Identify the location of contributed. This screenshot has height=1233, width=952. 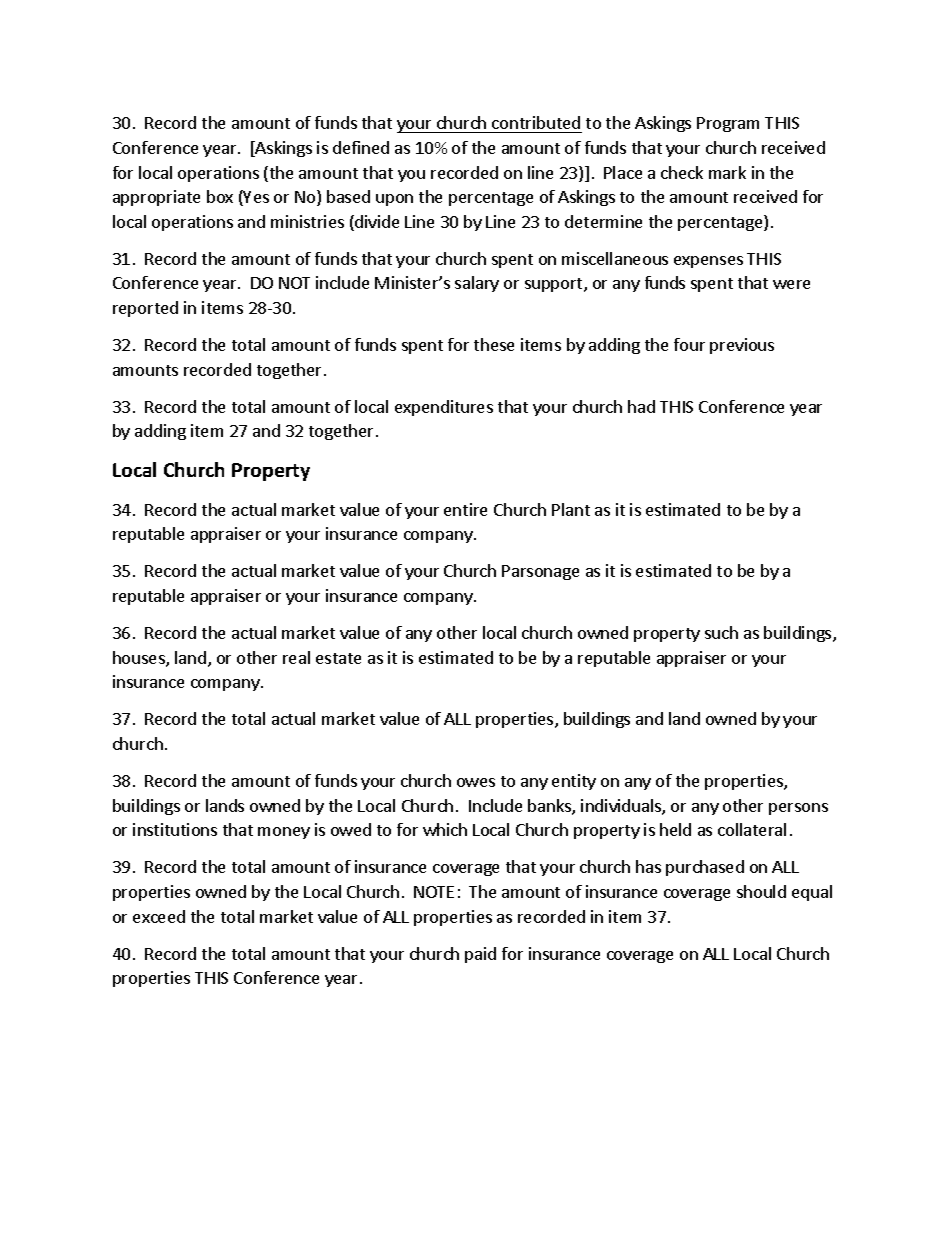
(536, 122).
